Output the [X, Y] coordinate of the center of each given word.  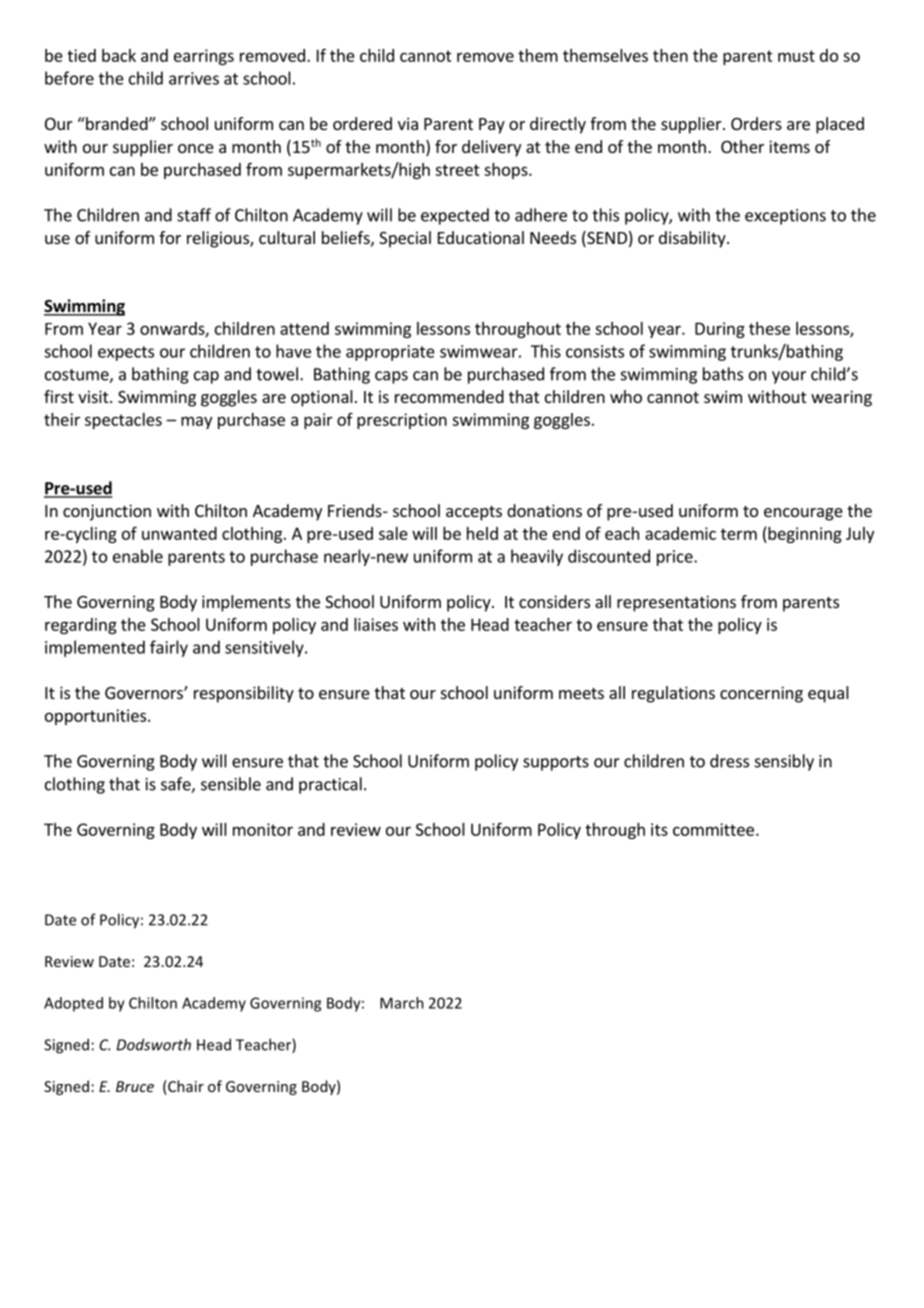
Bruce [135, 1086]
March [402, 1003]
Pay [492, 126]
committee [713, 829]
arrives [194, 78]
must [796, 56]
